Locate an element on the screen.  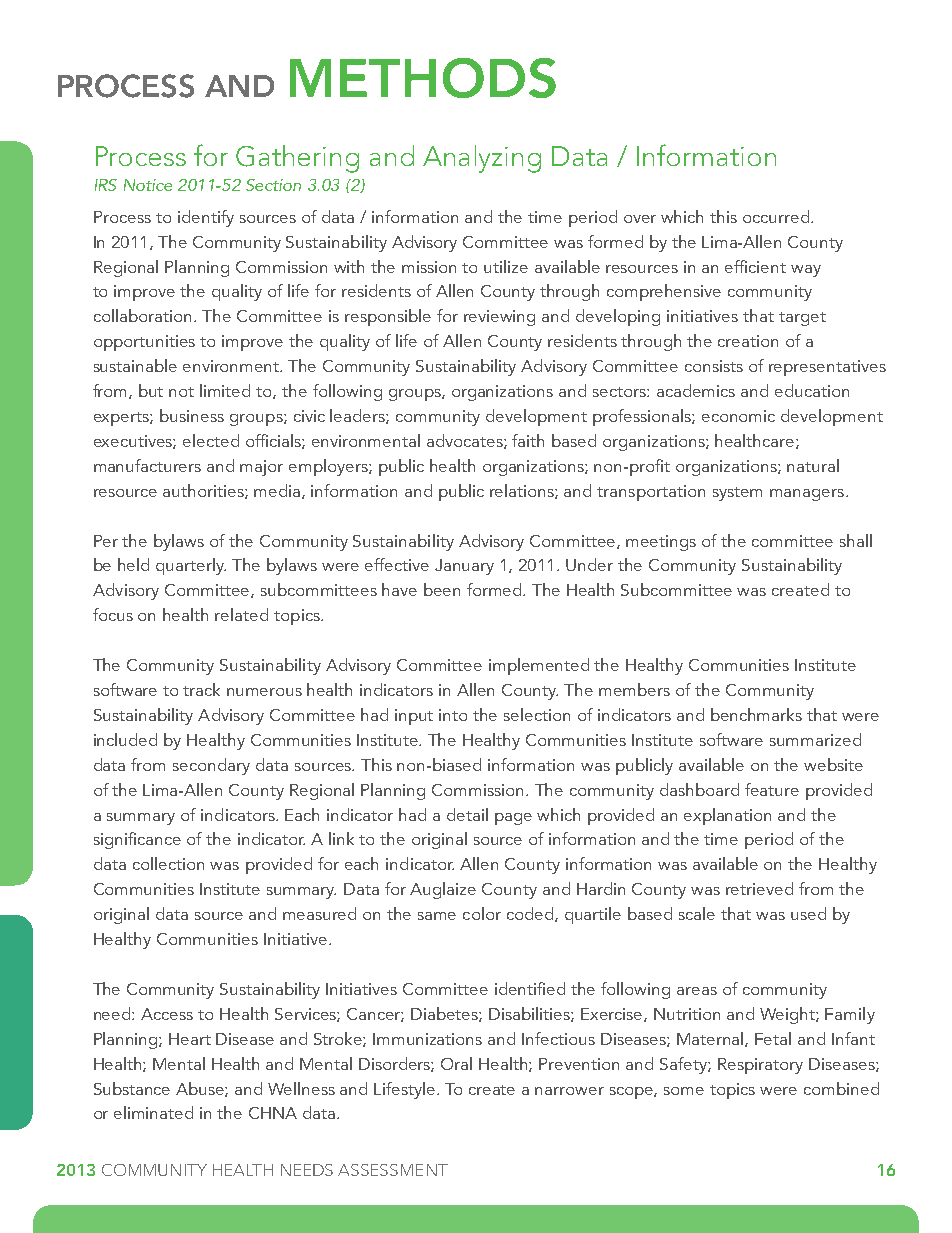
eliminated is located at coordinates (153, 1112).
